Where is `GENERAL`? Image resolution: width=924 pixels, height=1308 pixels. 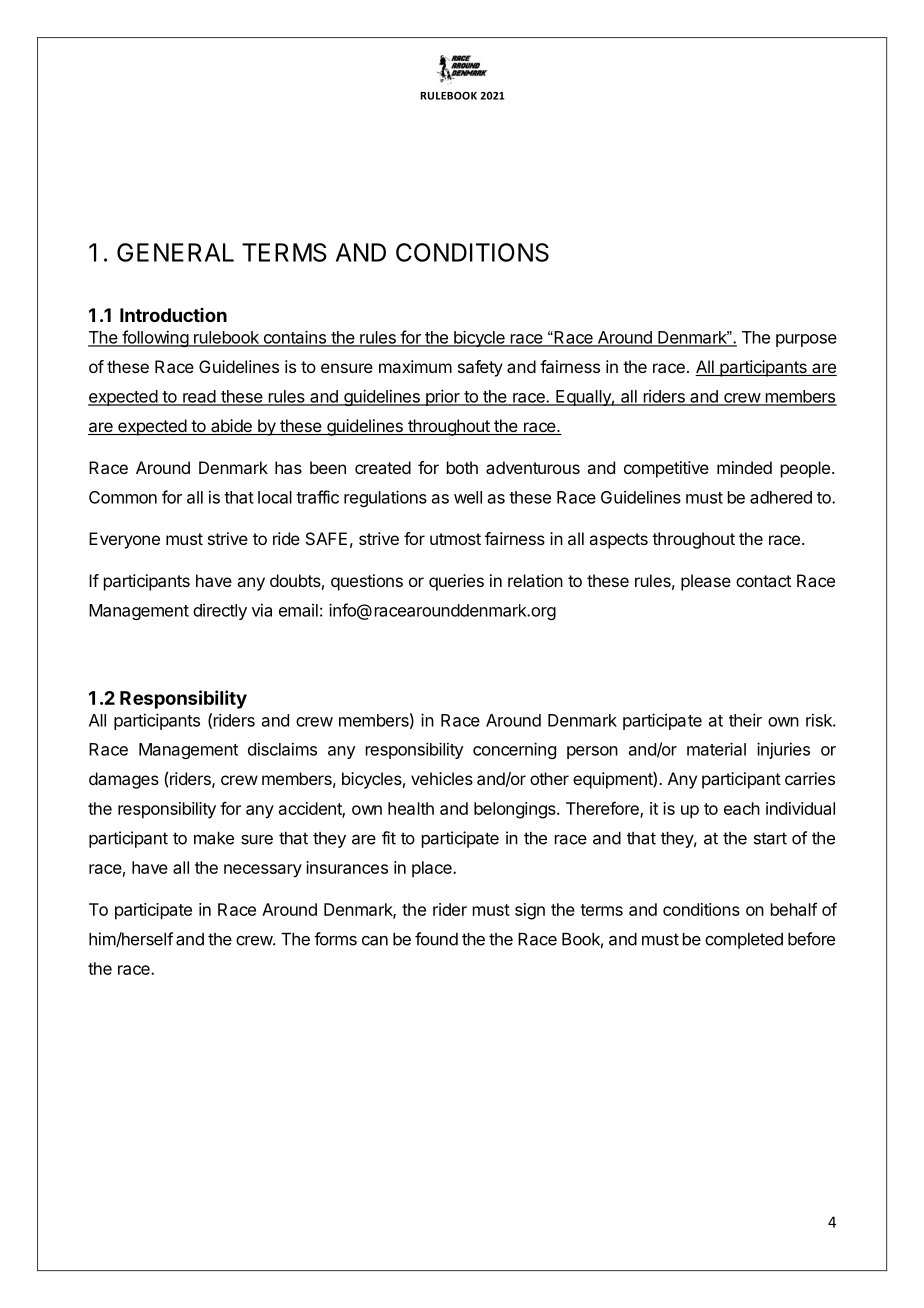
GENERAL is located at coordinates (175, 252).
